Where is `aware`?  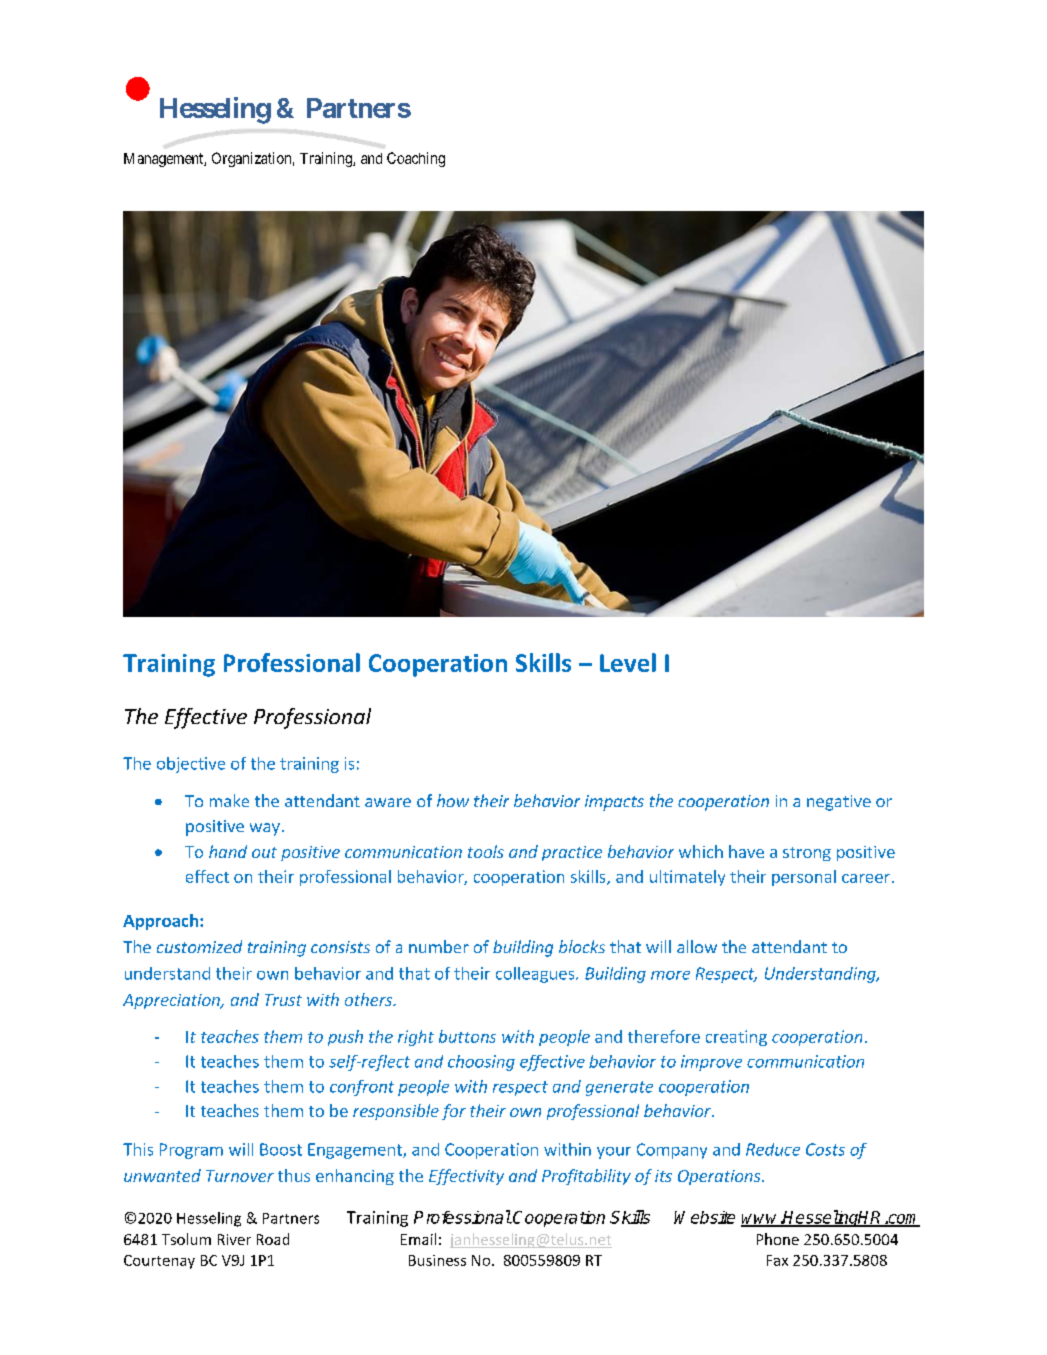
aware is located at coordinates (388, 802).
